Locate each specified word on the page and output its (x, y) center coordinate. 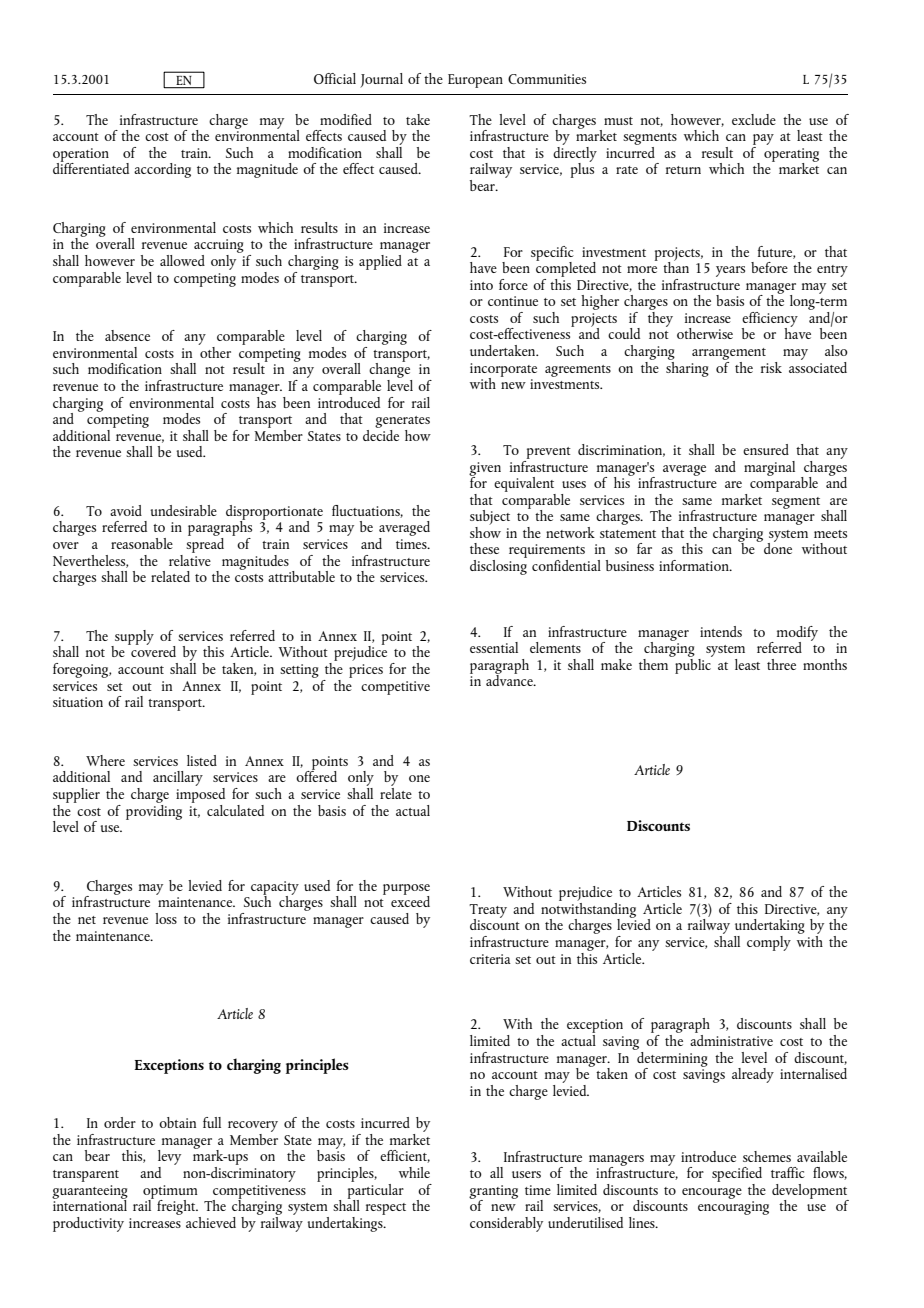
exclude (754, 119)
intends (721, 631)
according (162, 170)
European (475, 81)
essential (494, 647)
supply (133, 638)
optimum (170, 1193)
